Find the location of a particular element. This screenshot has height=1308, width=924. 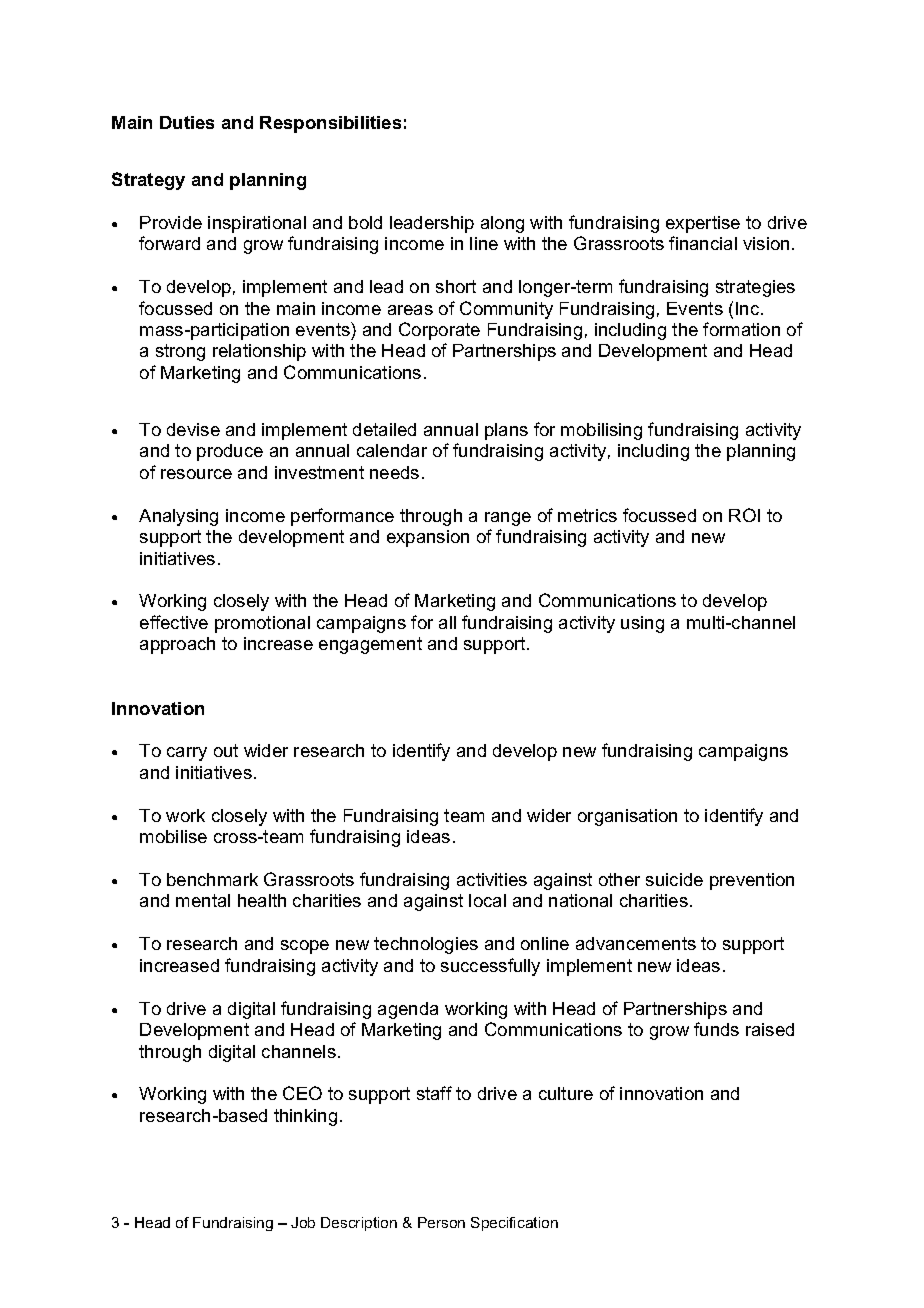

Person is located at coordinates (441, 1222).
